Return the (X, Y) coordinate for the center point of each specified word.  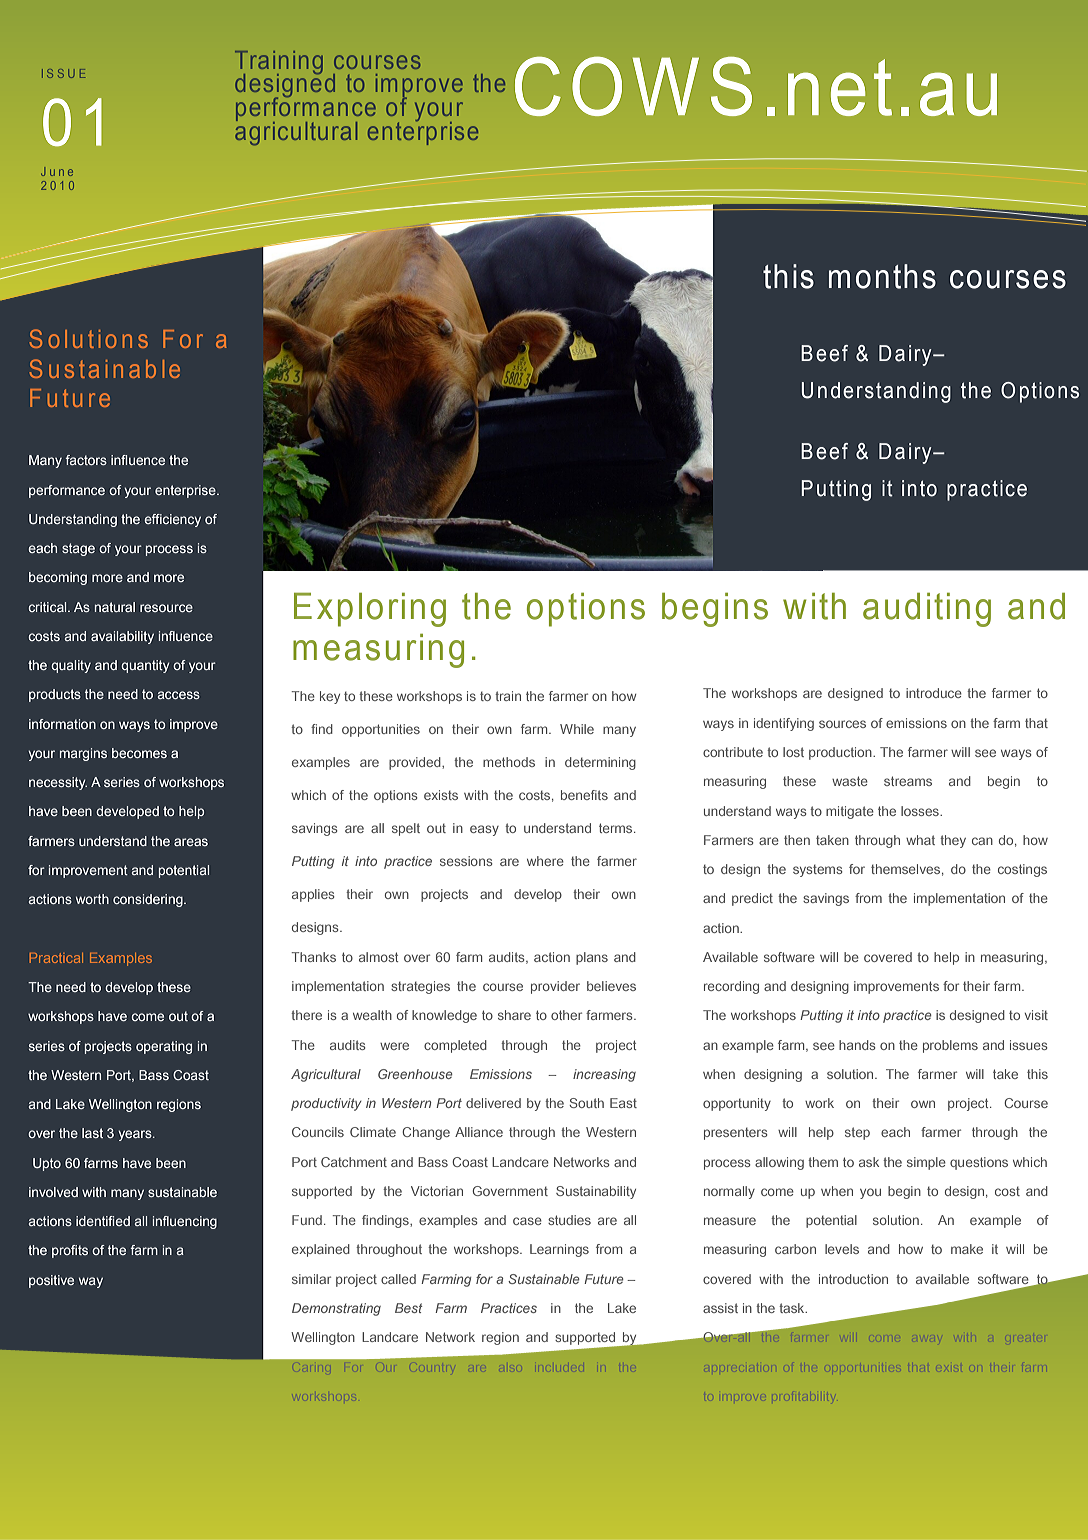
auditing (927, 610)
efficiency (172, 520)
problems (950, 1046)
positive (51, 1281)
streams (908, 781)
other (566, 1015)
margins (83, 754)
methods (509, 762)
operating (164, 1047)
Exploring (370, 610)
